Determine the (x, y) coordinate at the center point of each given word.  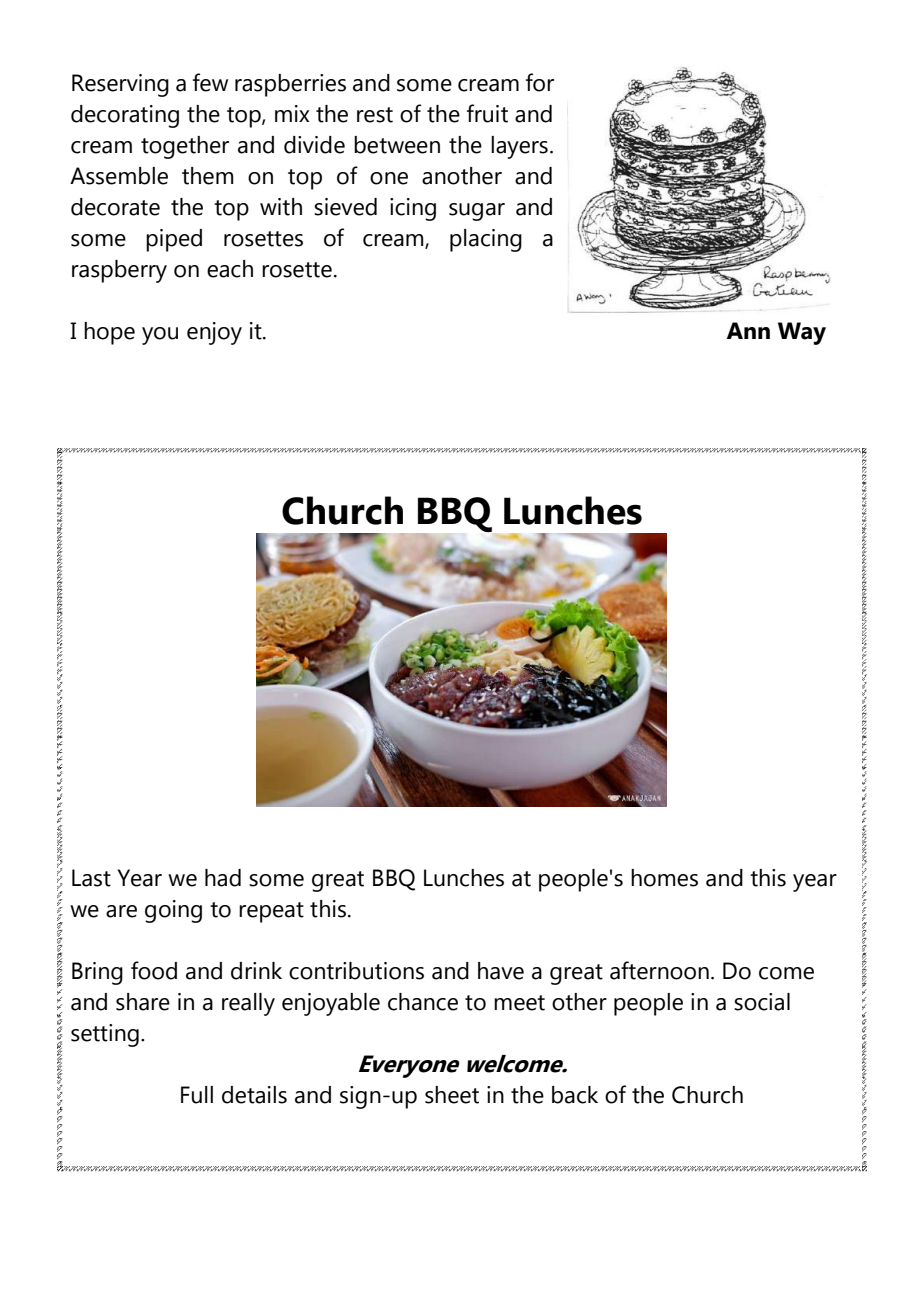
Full (197, 1095)
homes (664, 878)
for (540, 82)
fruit (487, 113)
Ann (748, 330)
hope (109, 333)
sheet (452, 1095)
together (185, 147)
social (762, 1002)
